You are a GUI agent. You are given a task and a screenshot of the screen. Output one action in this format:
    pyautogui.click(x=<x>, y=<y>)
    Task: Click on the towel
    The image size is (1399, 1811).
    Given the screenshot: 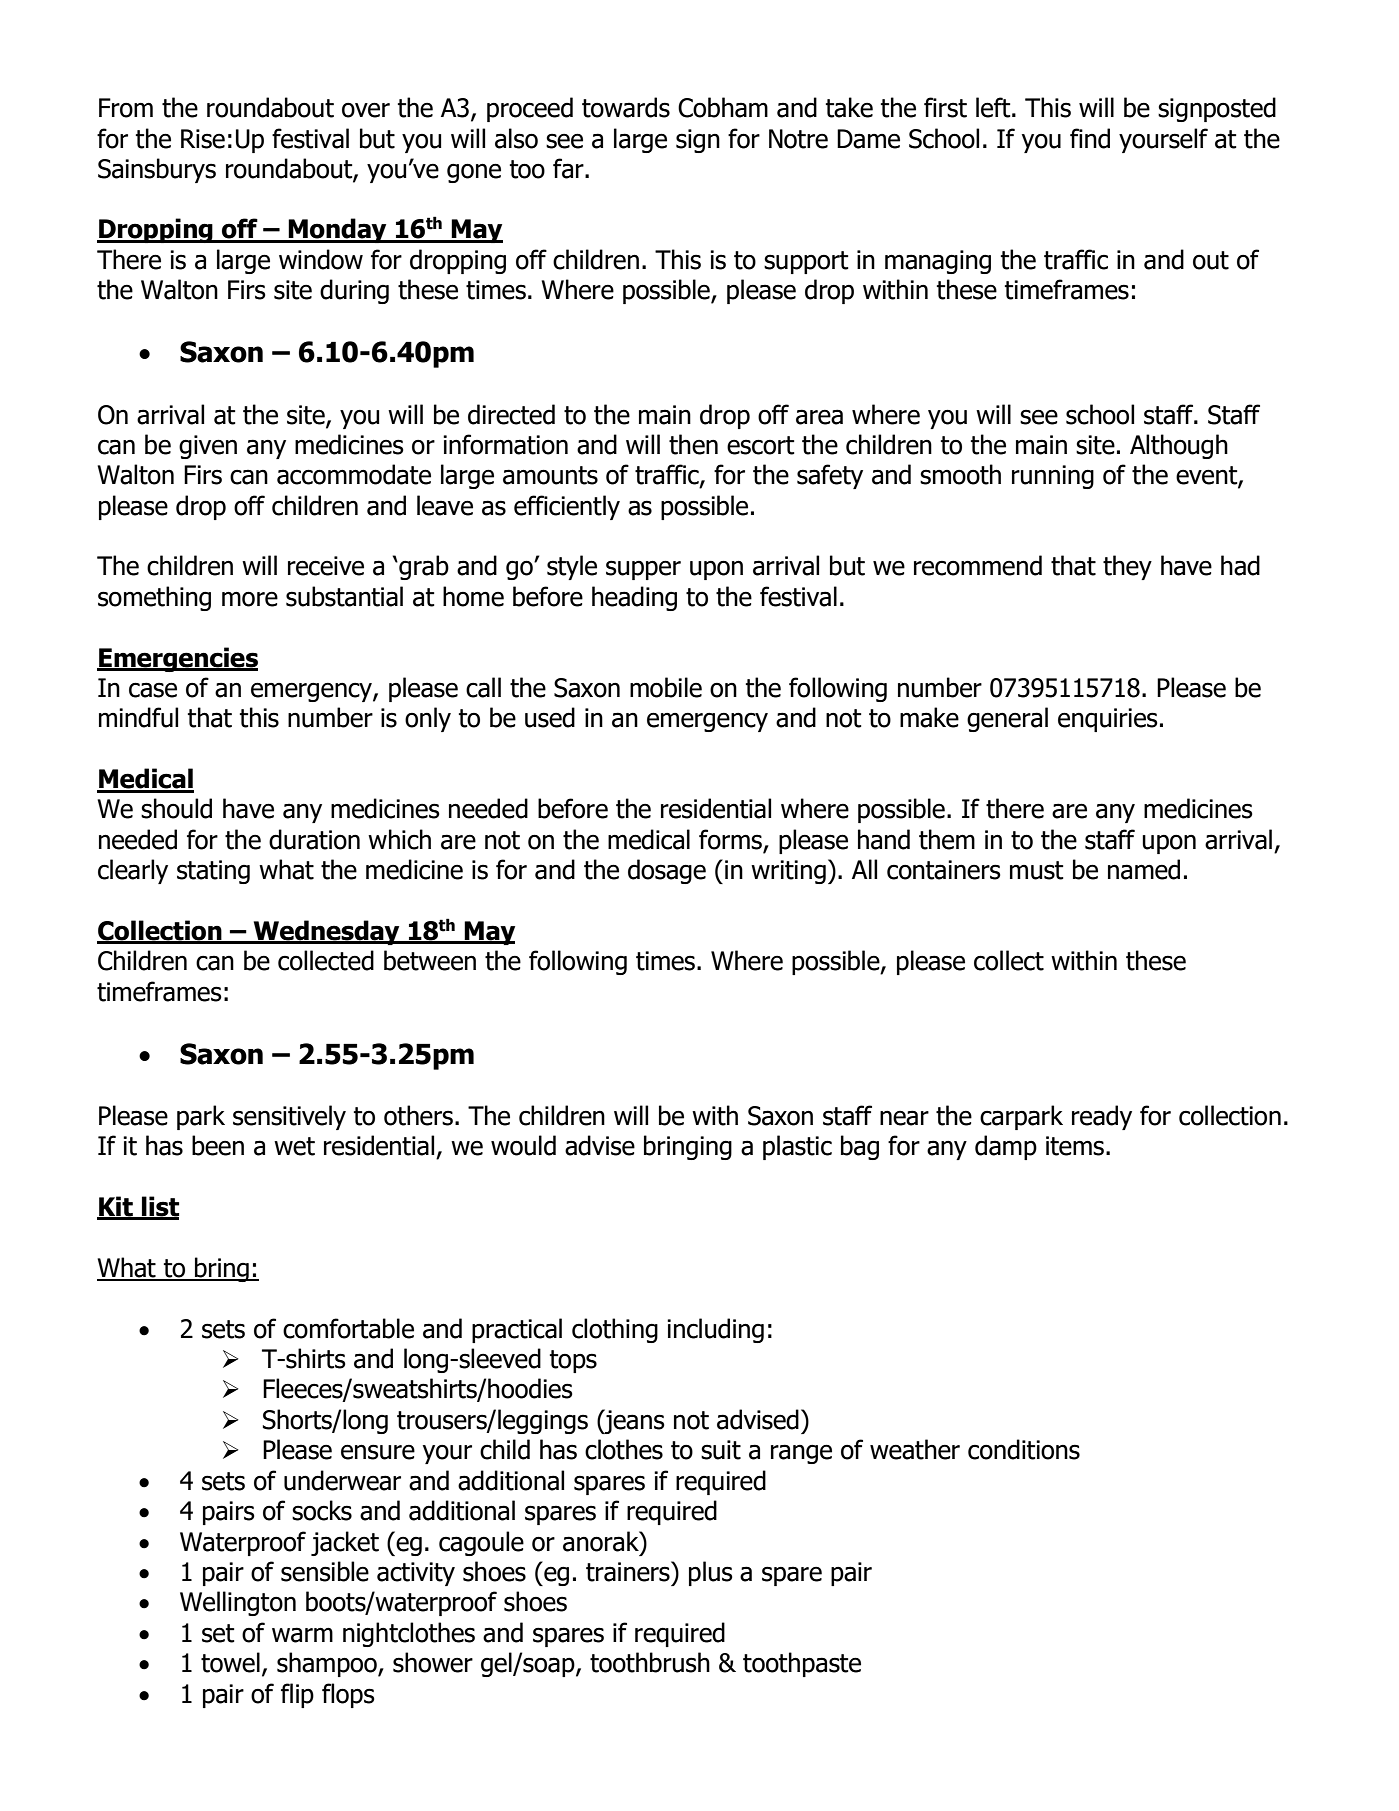 What is the action you would take?
    pyautogui.click(x=230, y=1662)
